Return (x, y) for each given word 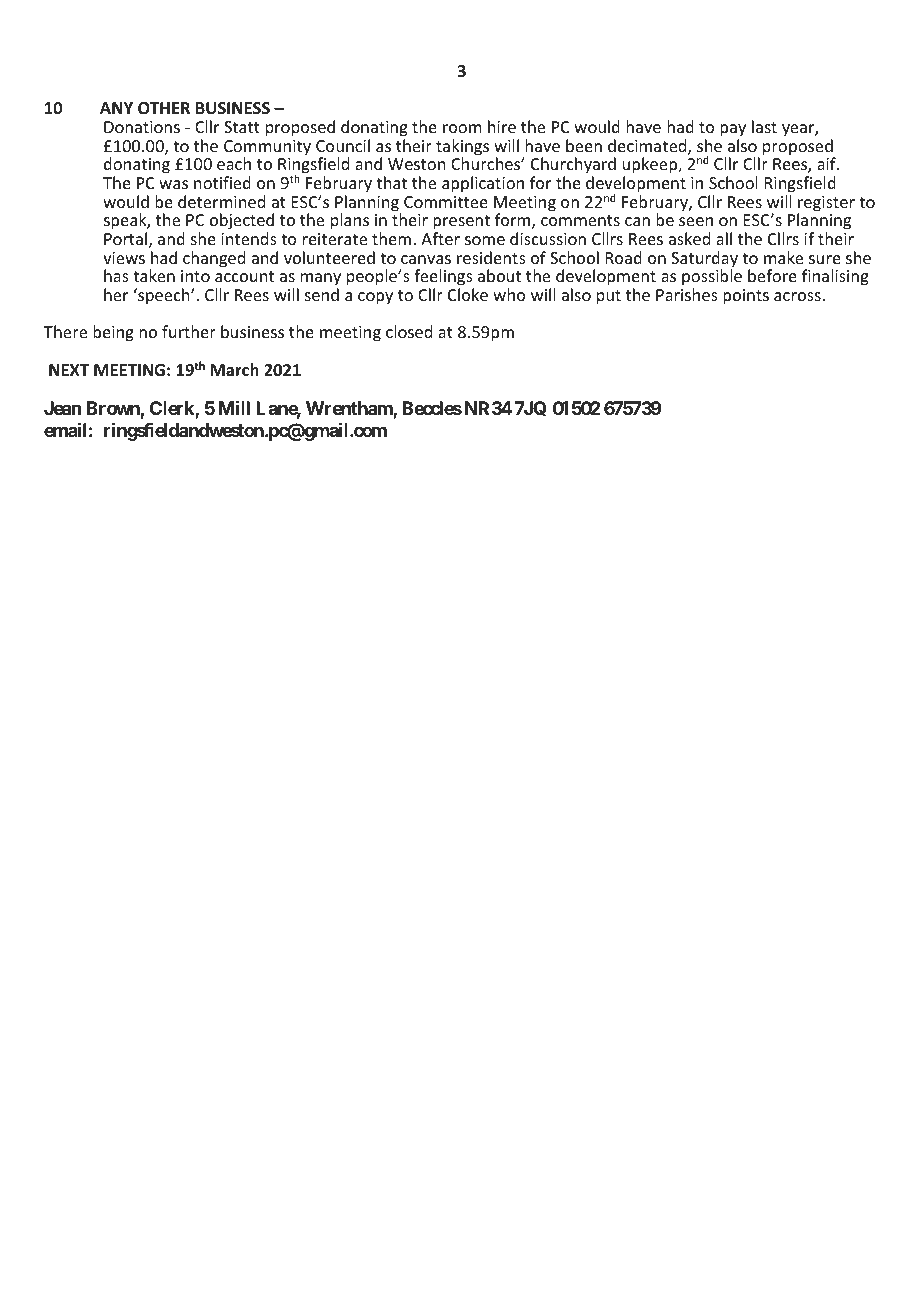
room (462, 128)
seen (696, 221)
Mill (234, 408)
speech (164, 296)
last (764, 126)
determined (221, 201)
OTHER (164, 108)
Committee (446, 202)
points (746, 297)
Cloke (468, 294)
